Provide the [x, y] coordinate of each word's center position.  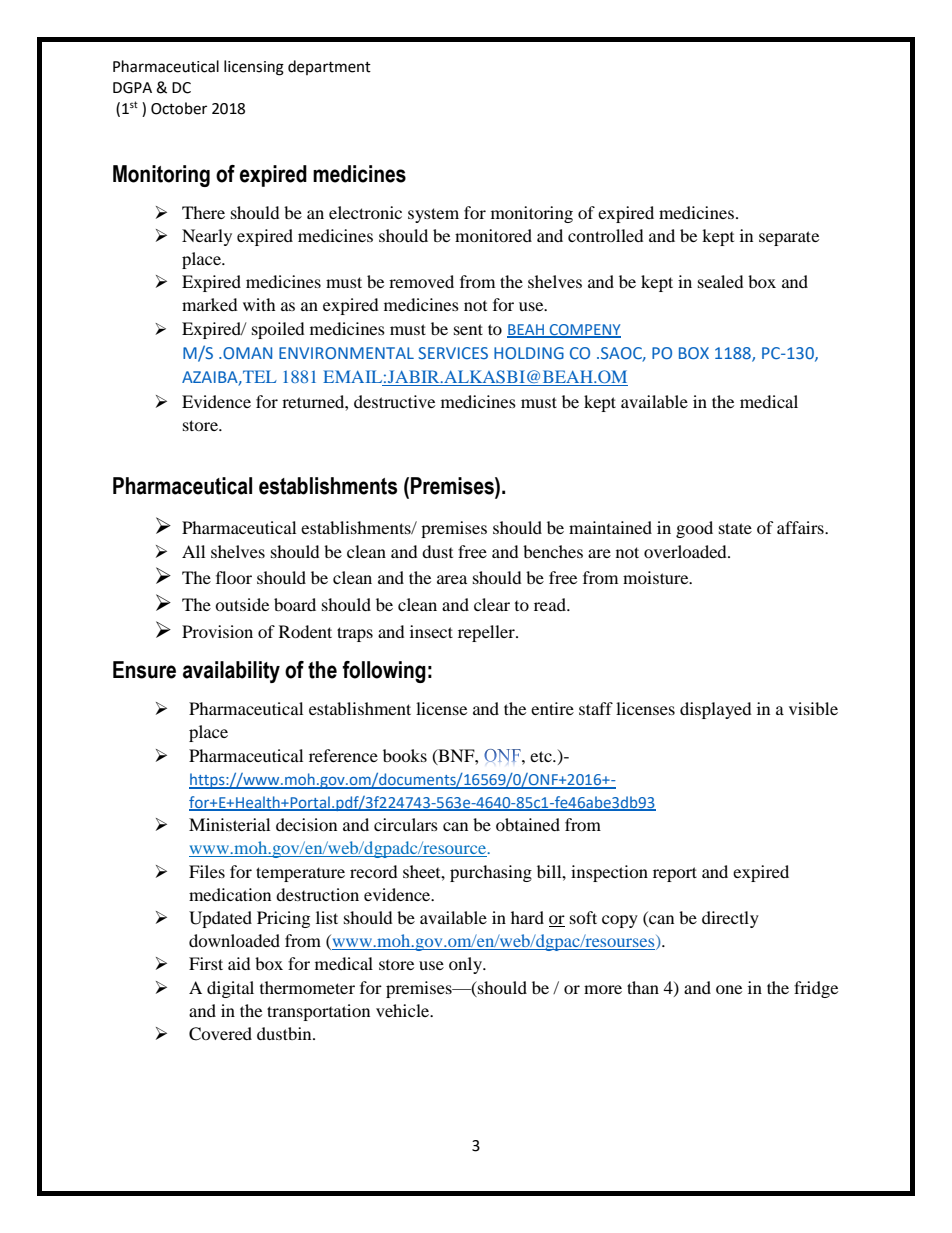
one [729, 989]
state [735, 528]
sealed [721, 281]
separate [789, 238]
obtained [528, 824]
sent [468, 329]
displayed [716, 710]
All [193, 551]
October [179, 108]
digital [230, 989]
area [452, 579]
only [466, 965]
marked [210, 304]
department [329, 67]
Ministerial [229, 824]
